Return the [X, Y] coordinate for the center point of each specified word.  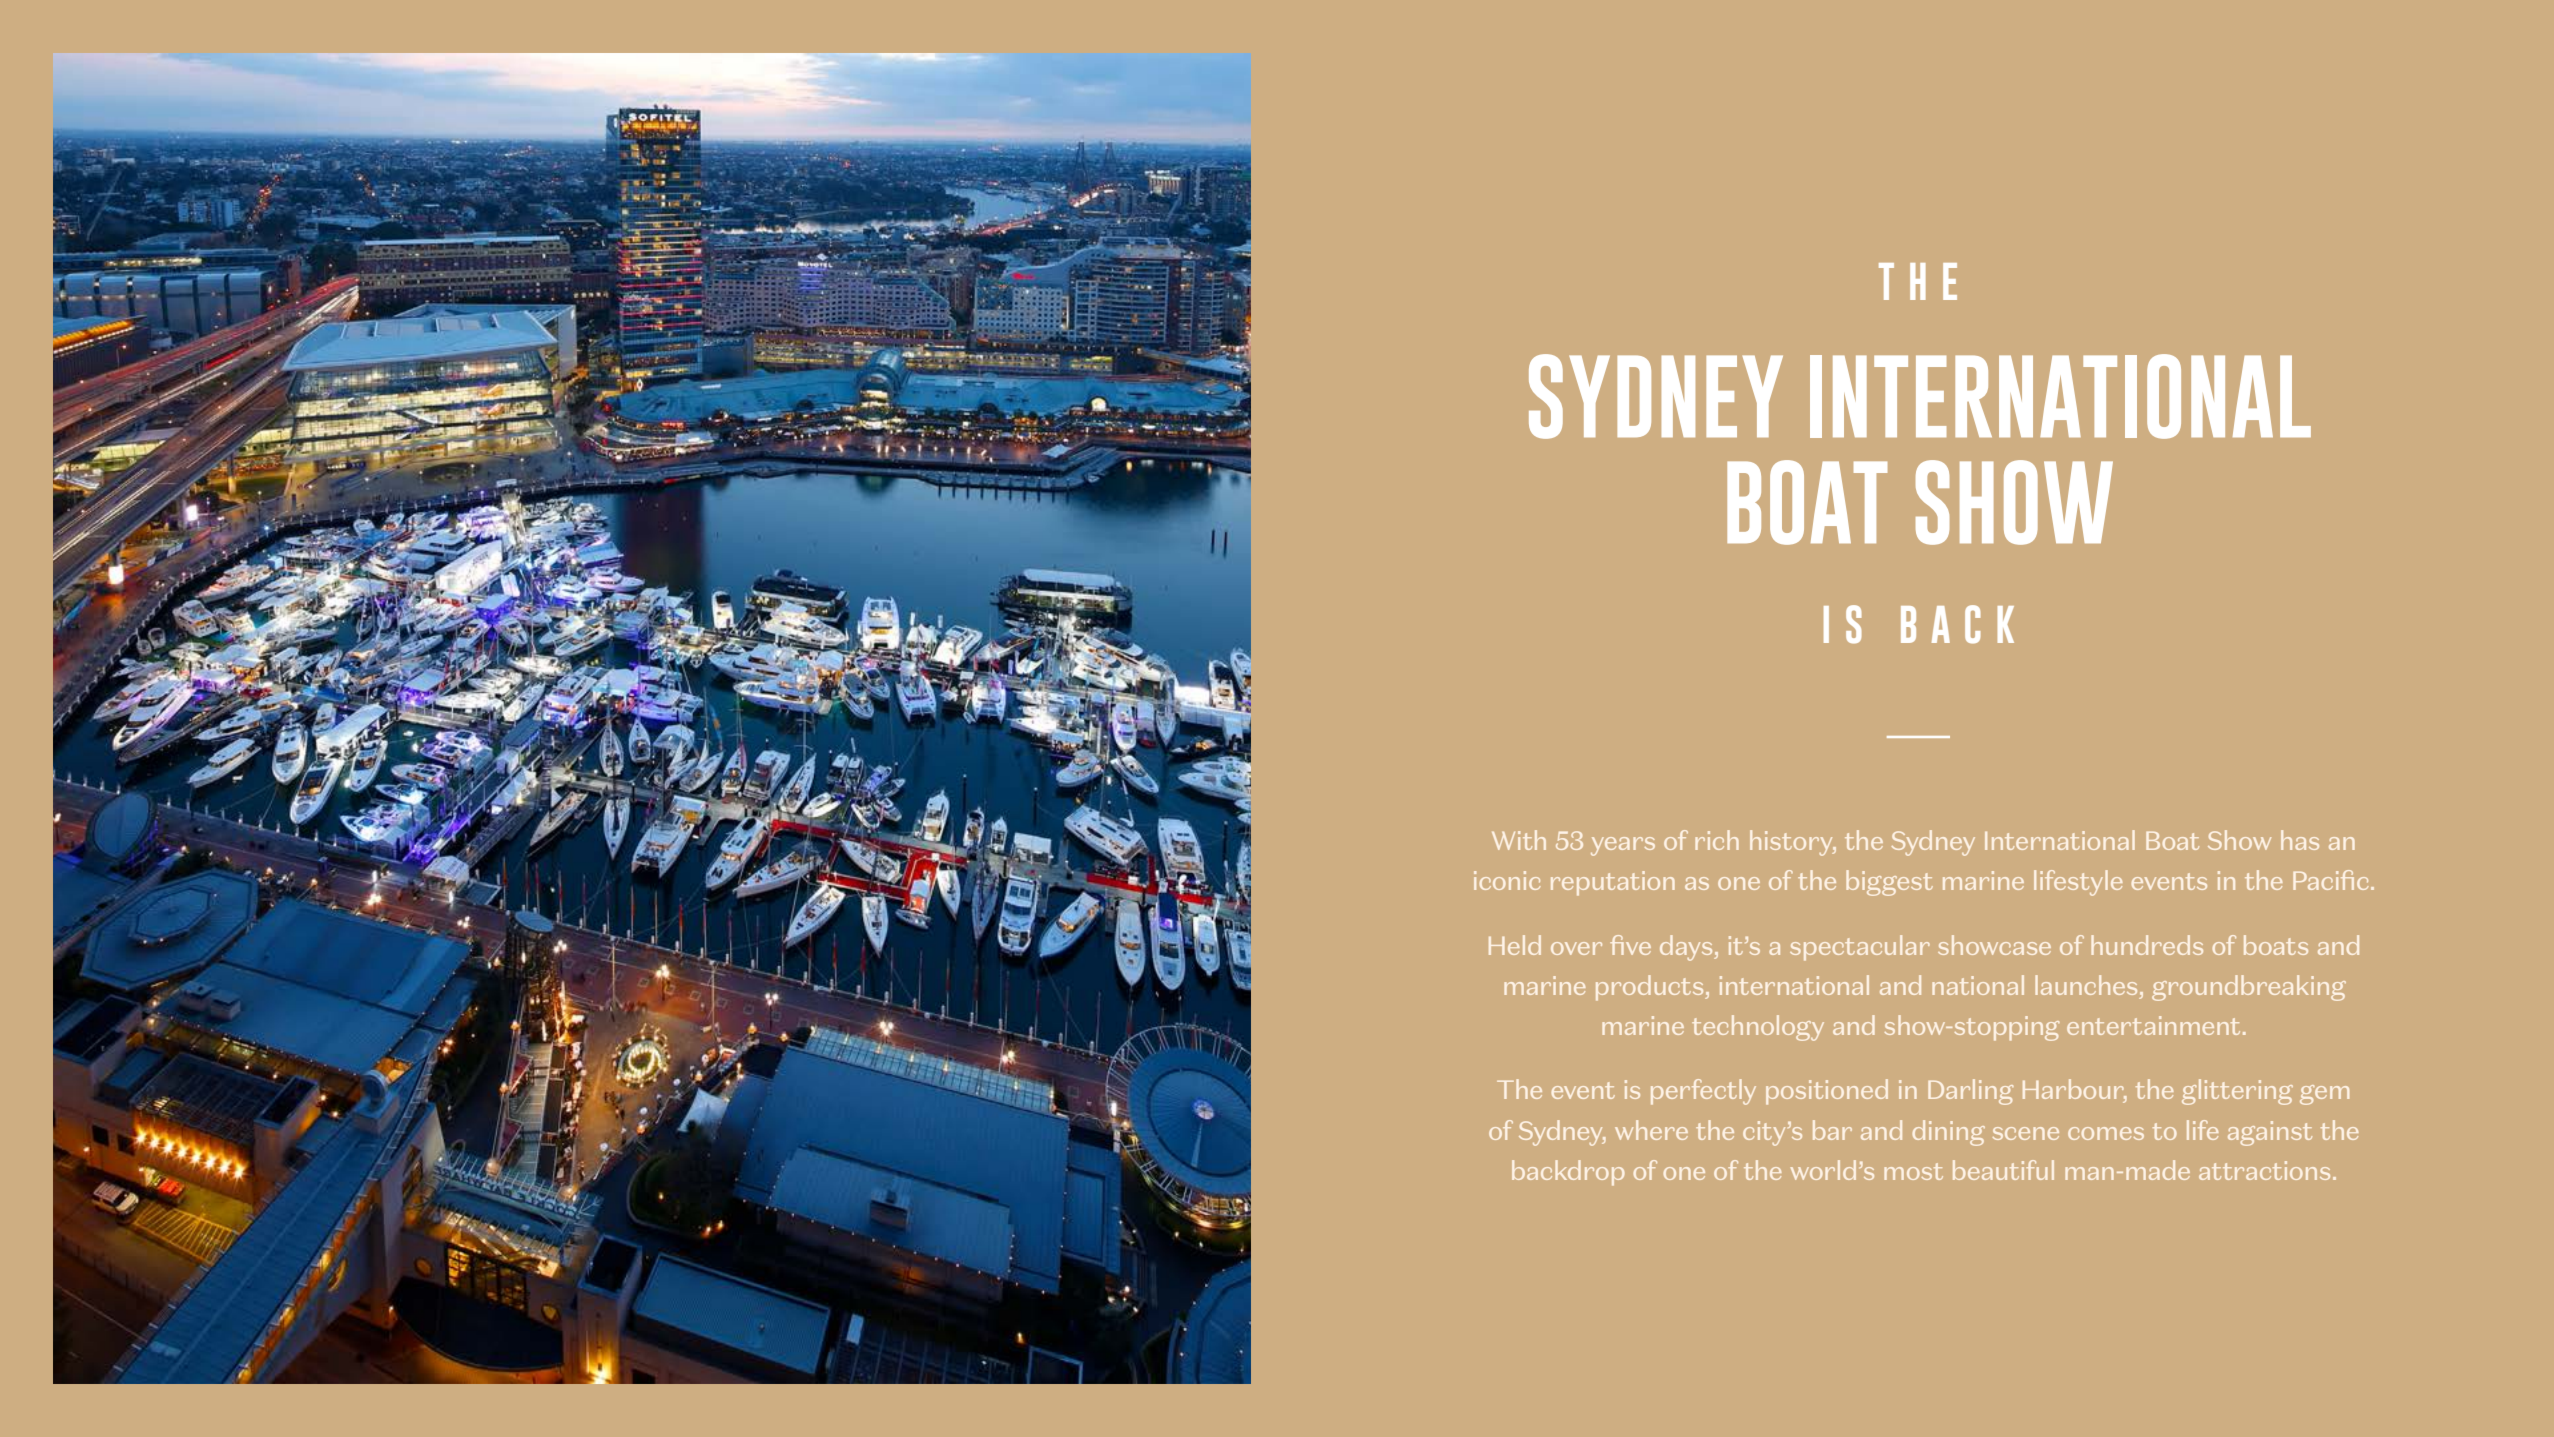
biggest [1889, 883]
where [1651, 1130]
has [2300, 840]
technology [1758, 1028]
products [1651, 988]
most [1913, 1171]
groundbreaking [2249, 988]
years [1623, 846]
